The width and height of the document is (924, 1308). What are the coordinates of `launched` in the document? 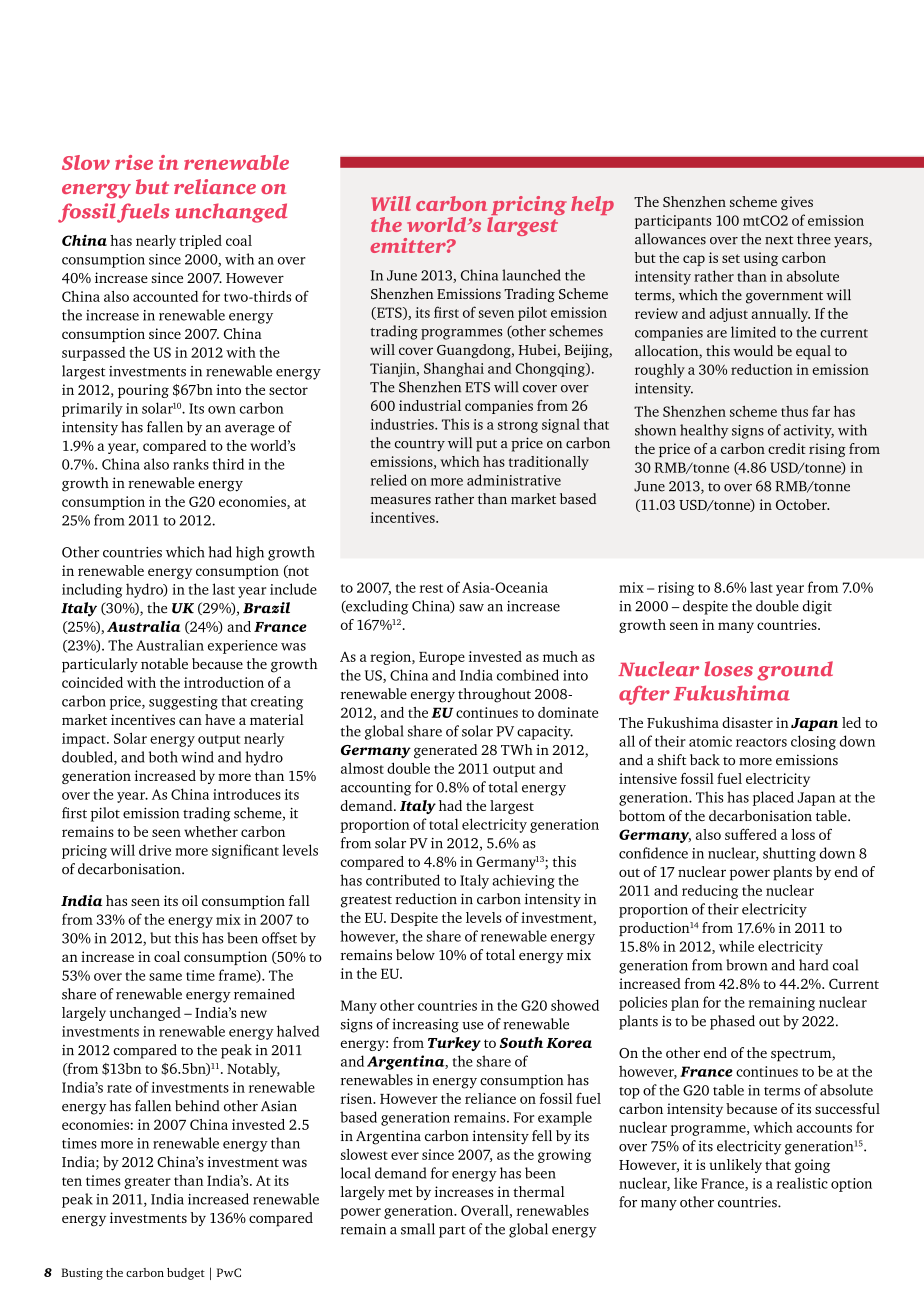 It's located at (531, 275).
